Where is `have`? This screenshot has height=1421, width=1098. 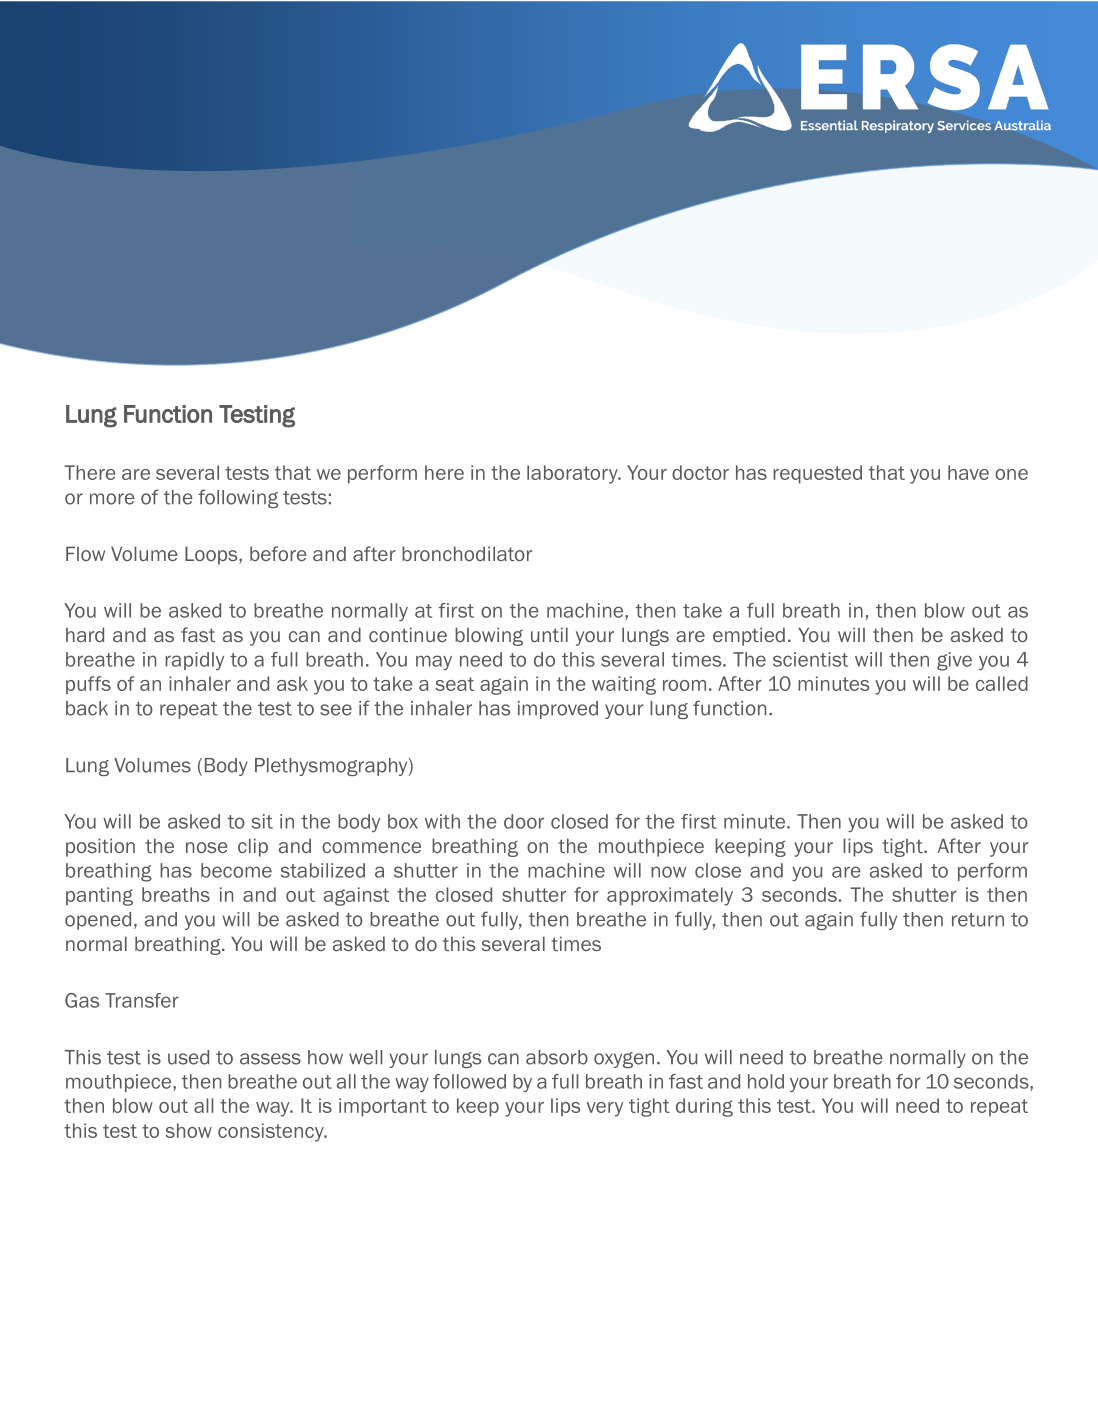 have is located at coordinates (968, 472).
